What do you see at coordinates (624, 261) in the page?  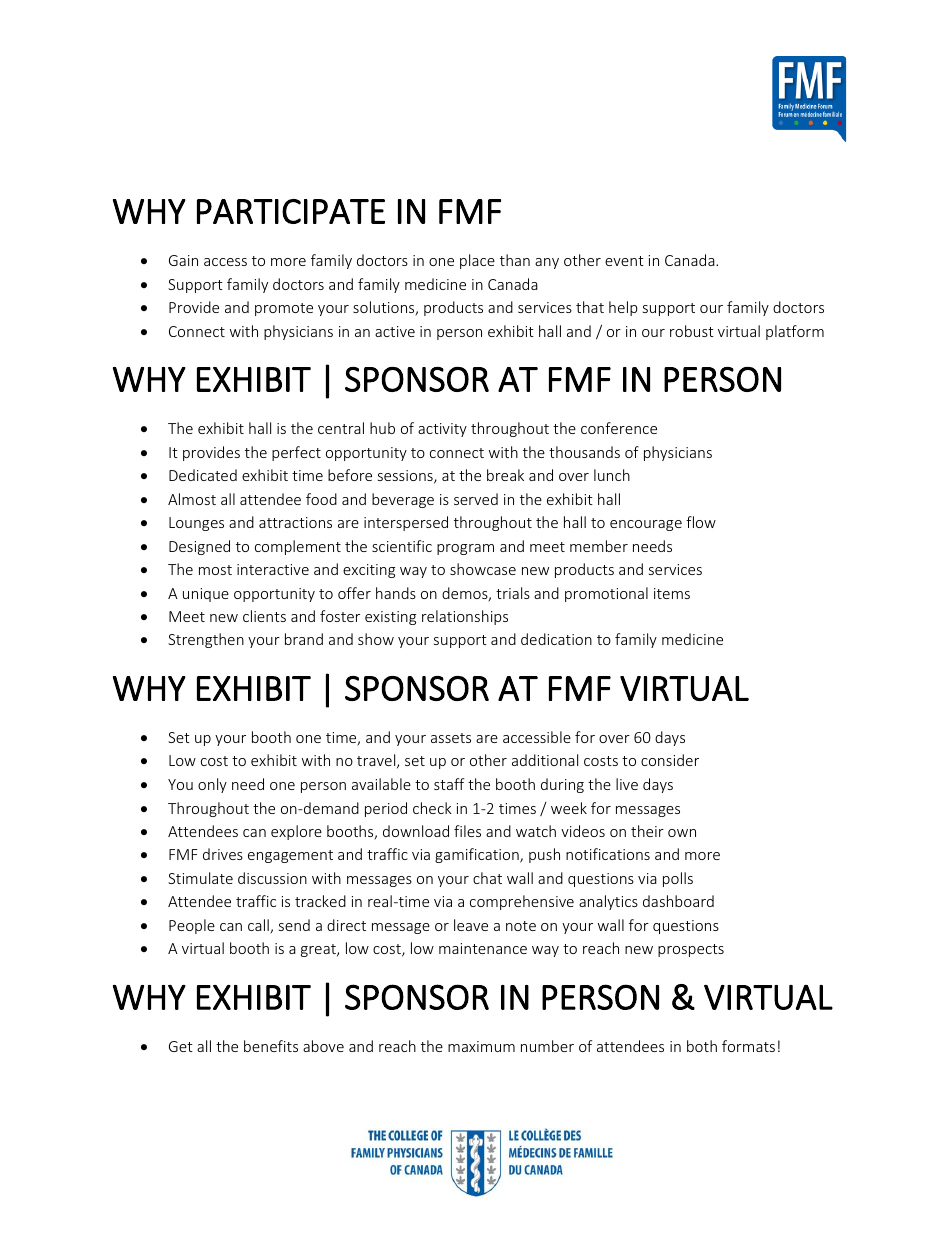 I see `event` at bounding box center [624, 261].
